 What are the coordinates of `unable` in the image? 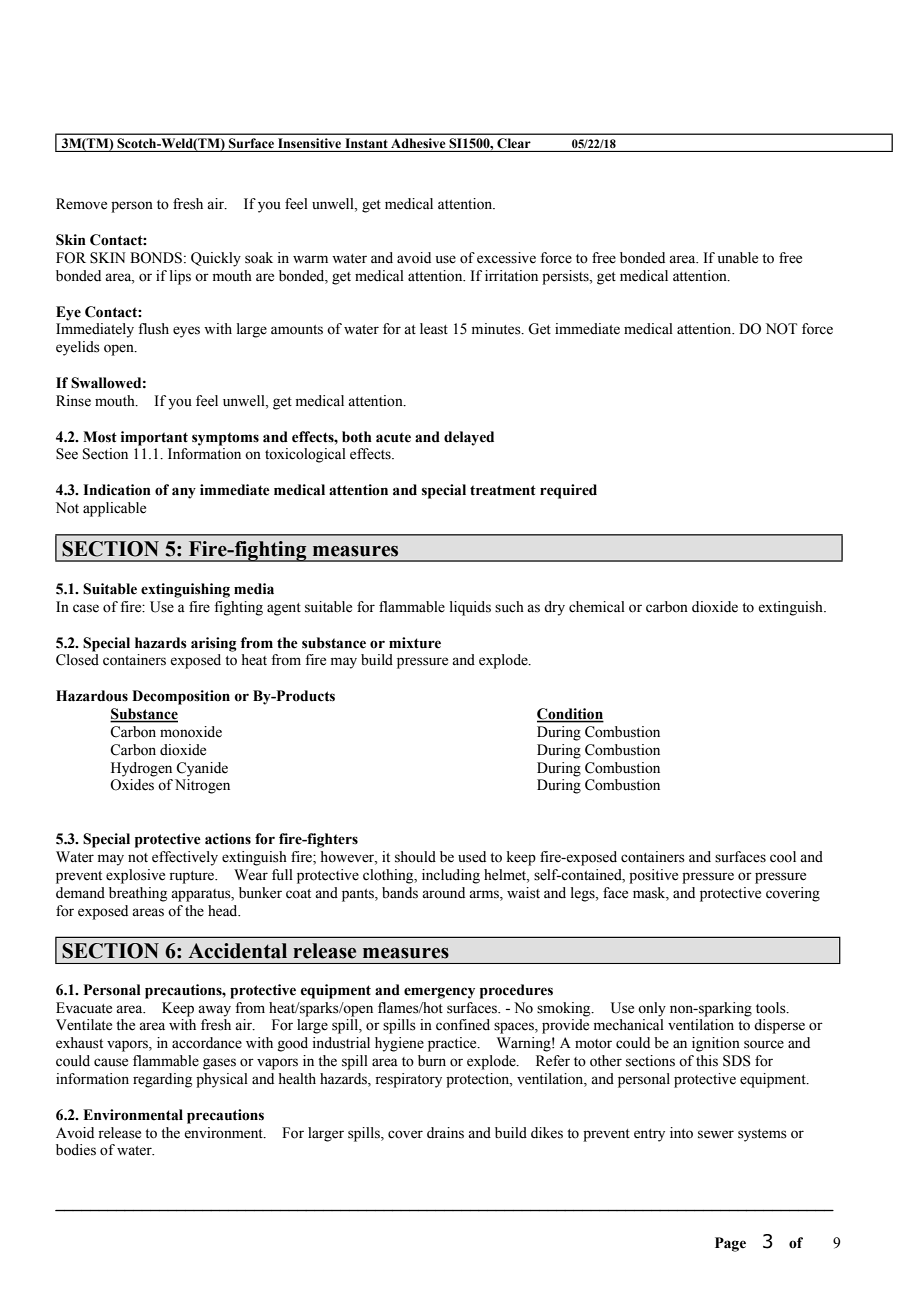 It's located at (738, 258).
